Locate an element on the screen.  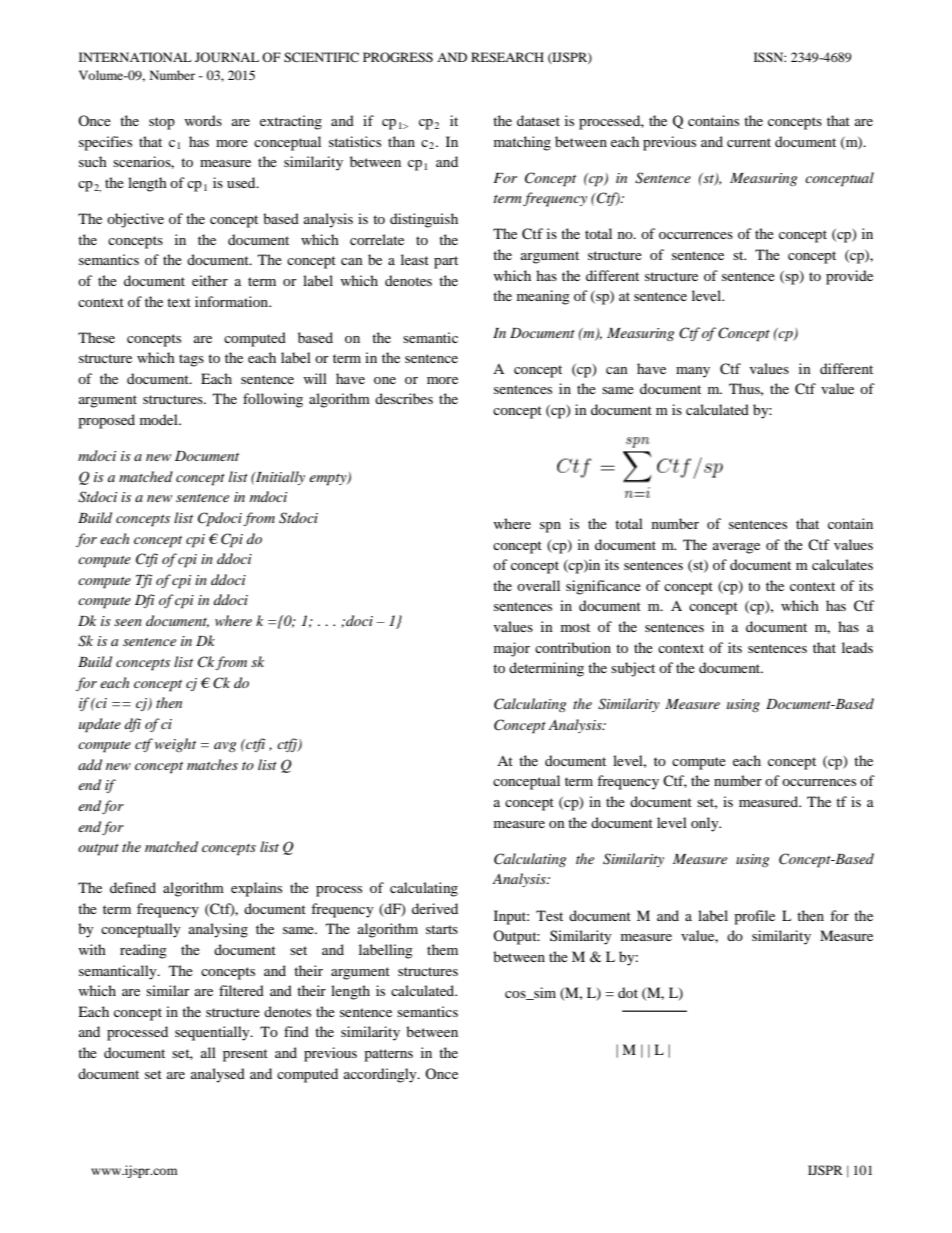
average is located at coordinates (736, 548).
